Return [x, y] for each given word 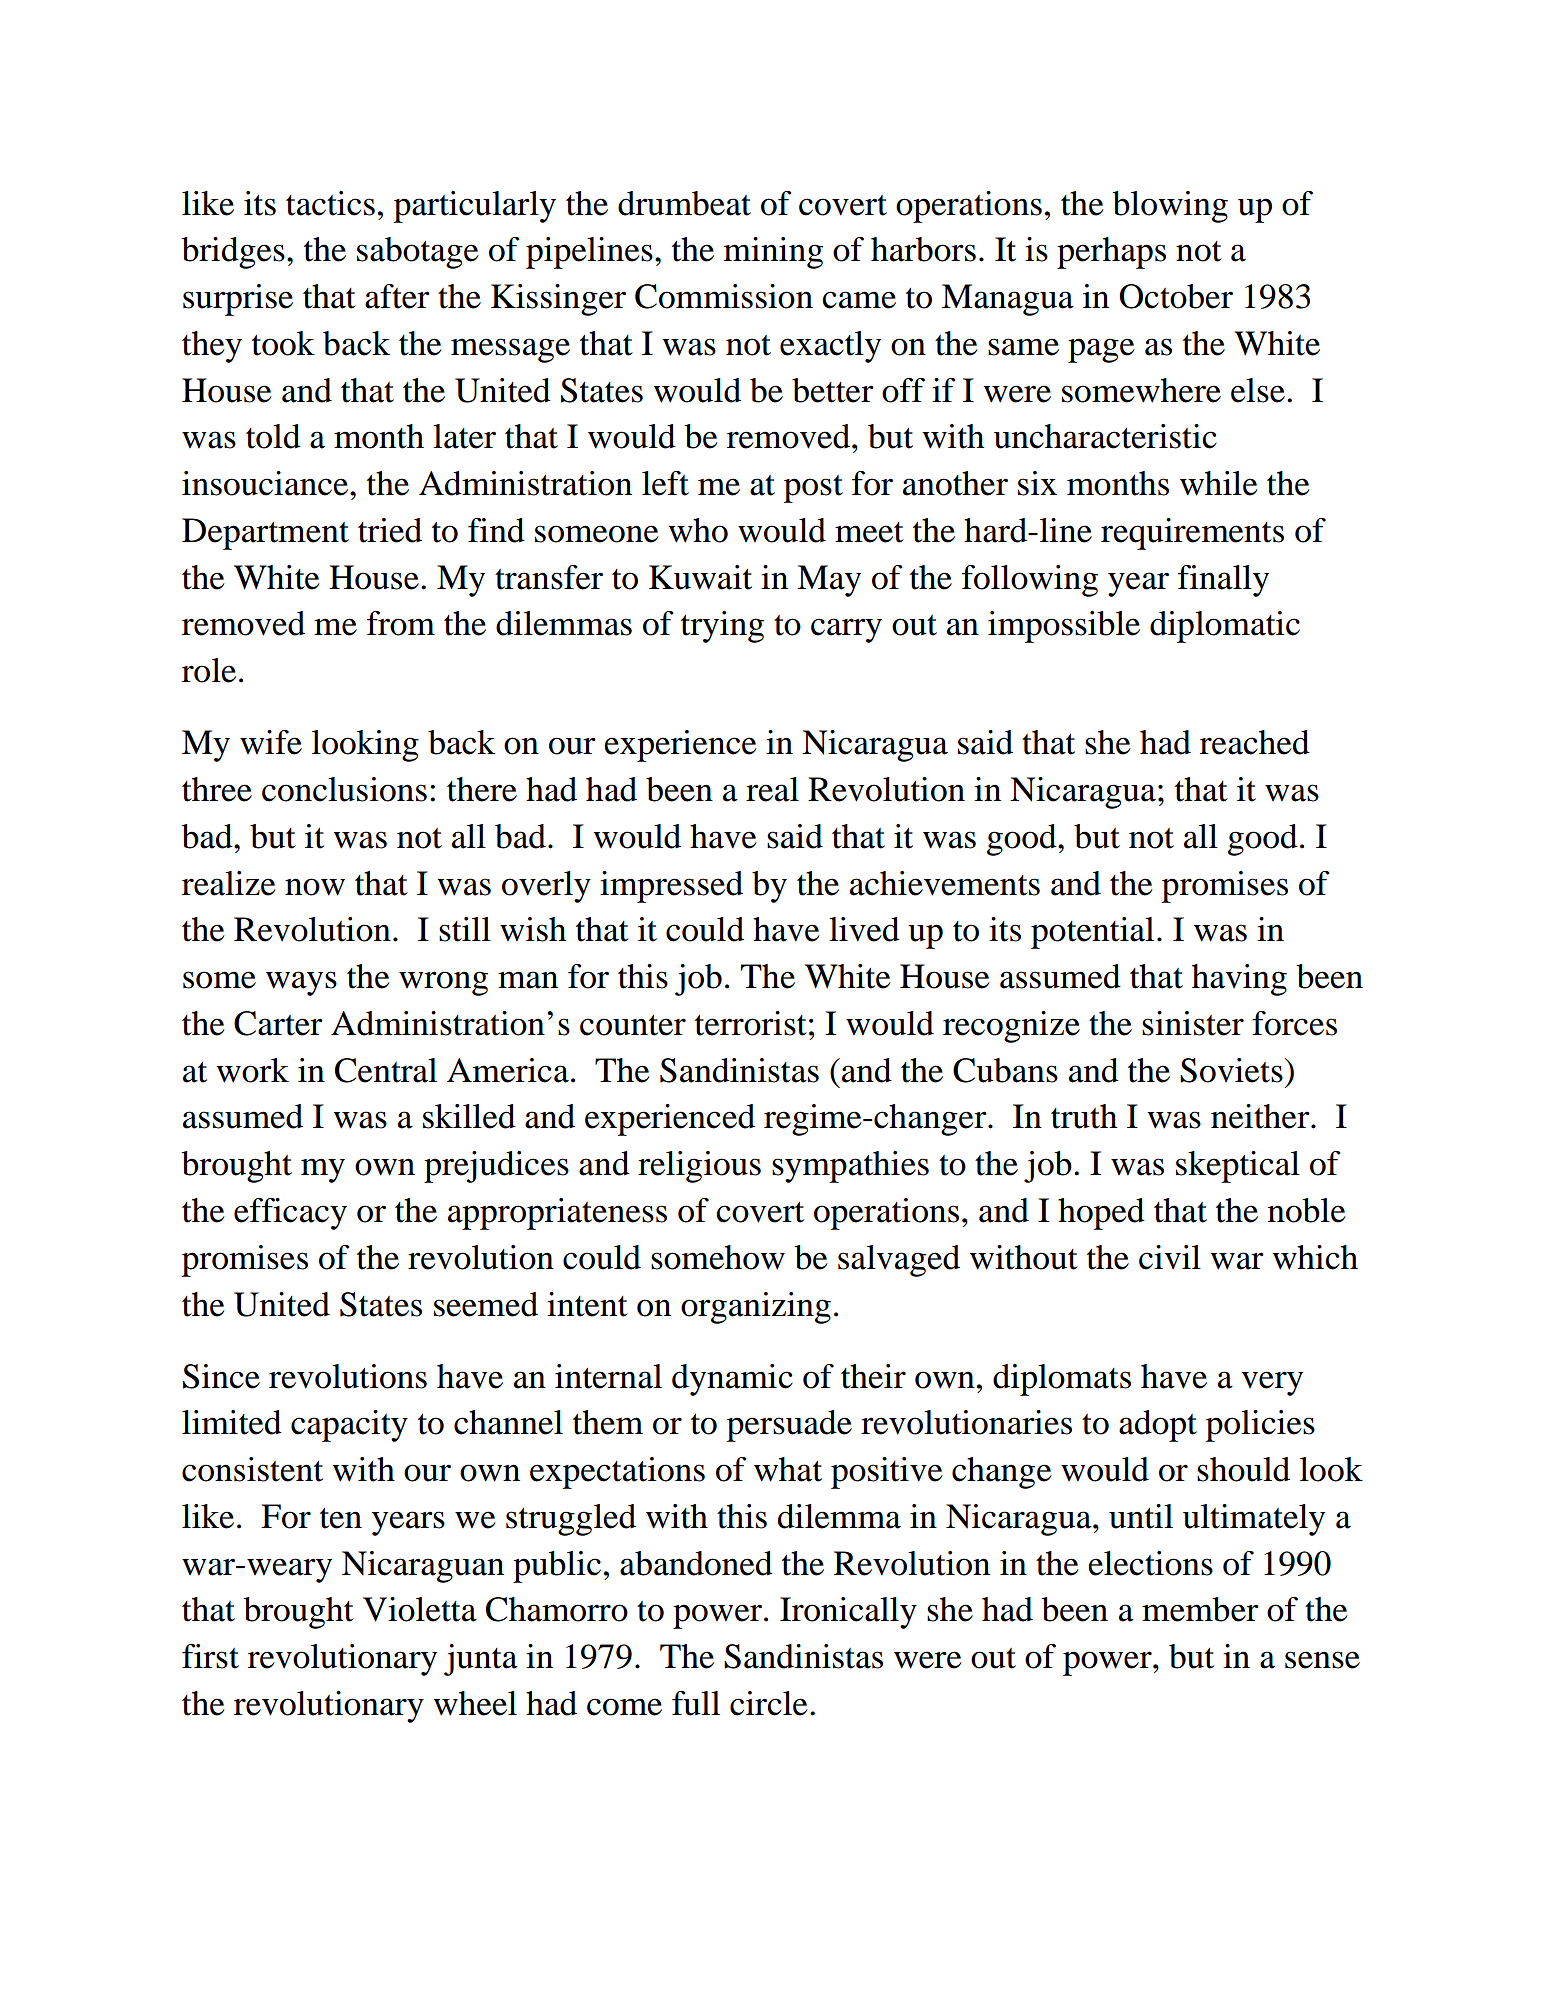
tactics [330, 203]
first [210, 1656]
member [1200, 1609]
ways [301, 983]
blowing [1170, 207]
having [1239, 980]
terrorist [751, 1023]
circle [769, 1703]
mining [773, 253]
